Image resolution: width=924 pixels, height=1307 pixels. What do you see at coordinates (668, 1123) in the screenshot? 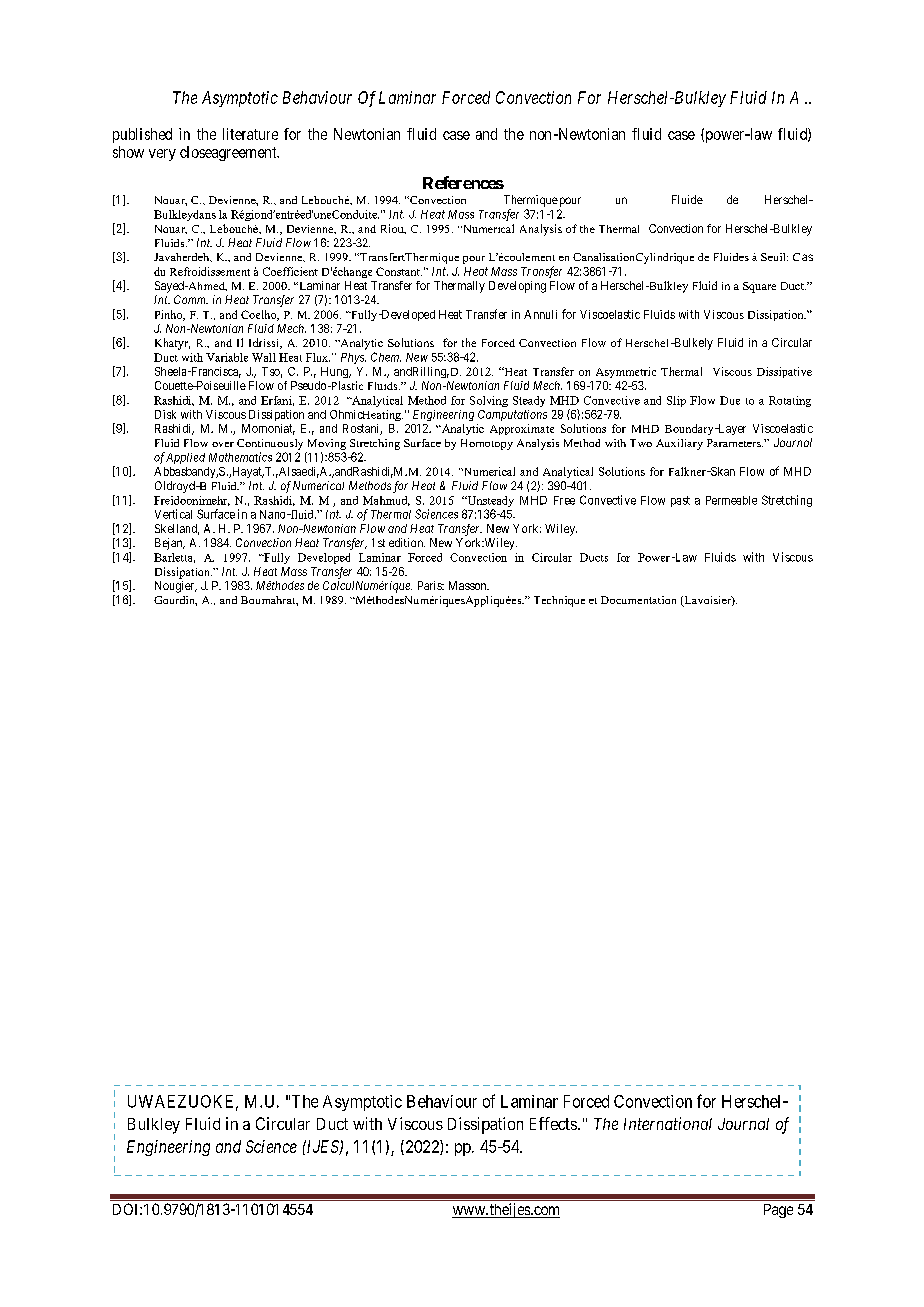
I see `International` at bounding box center [668, 1123].
